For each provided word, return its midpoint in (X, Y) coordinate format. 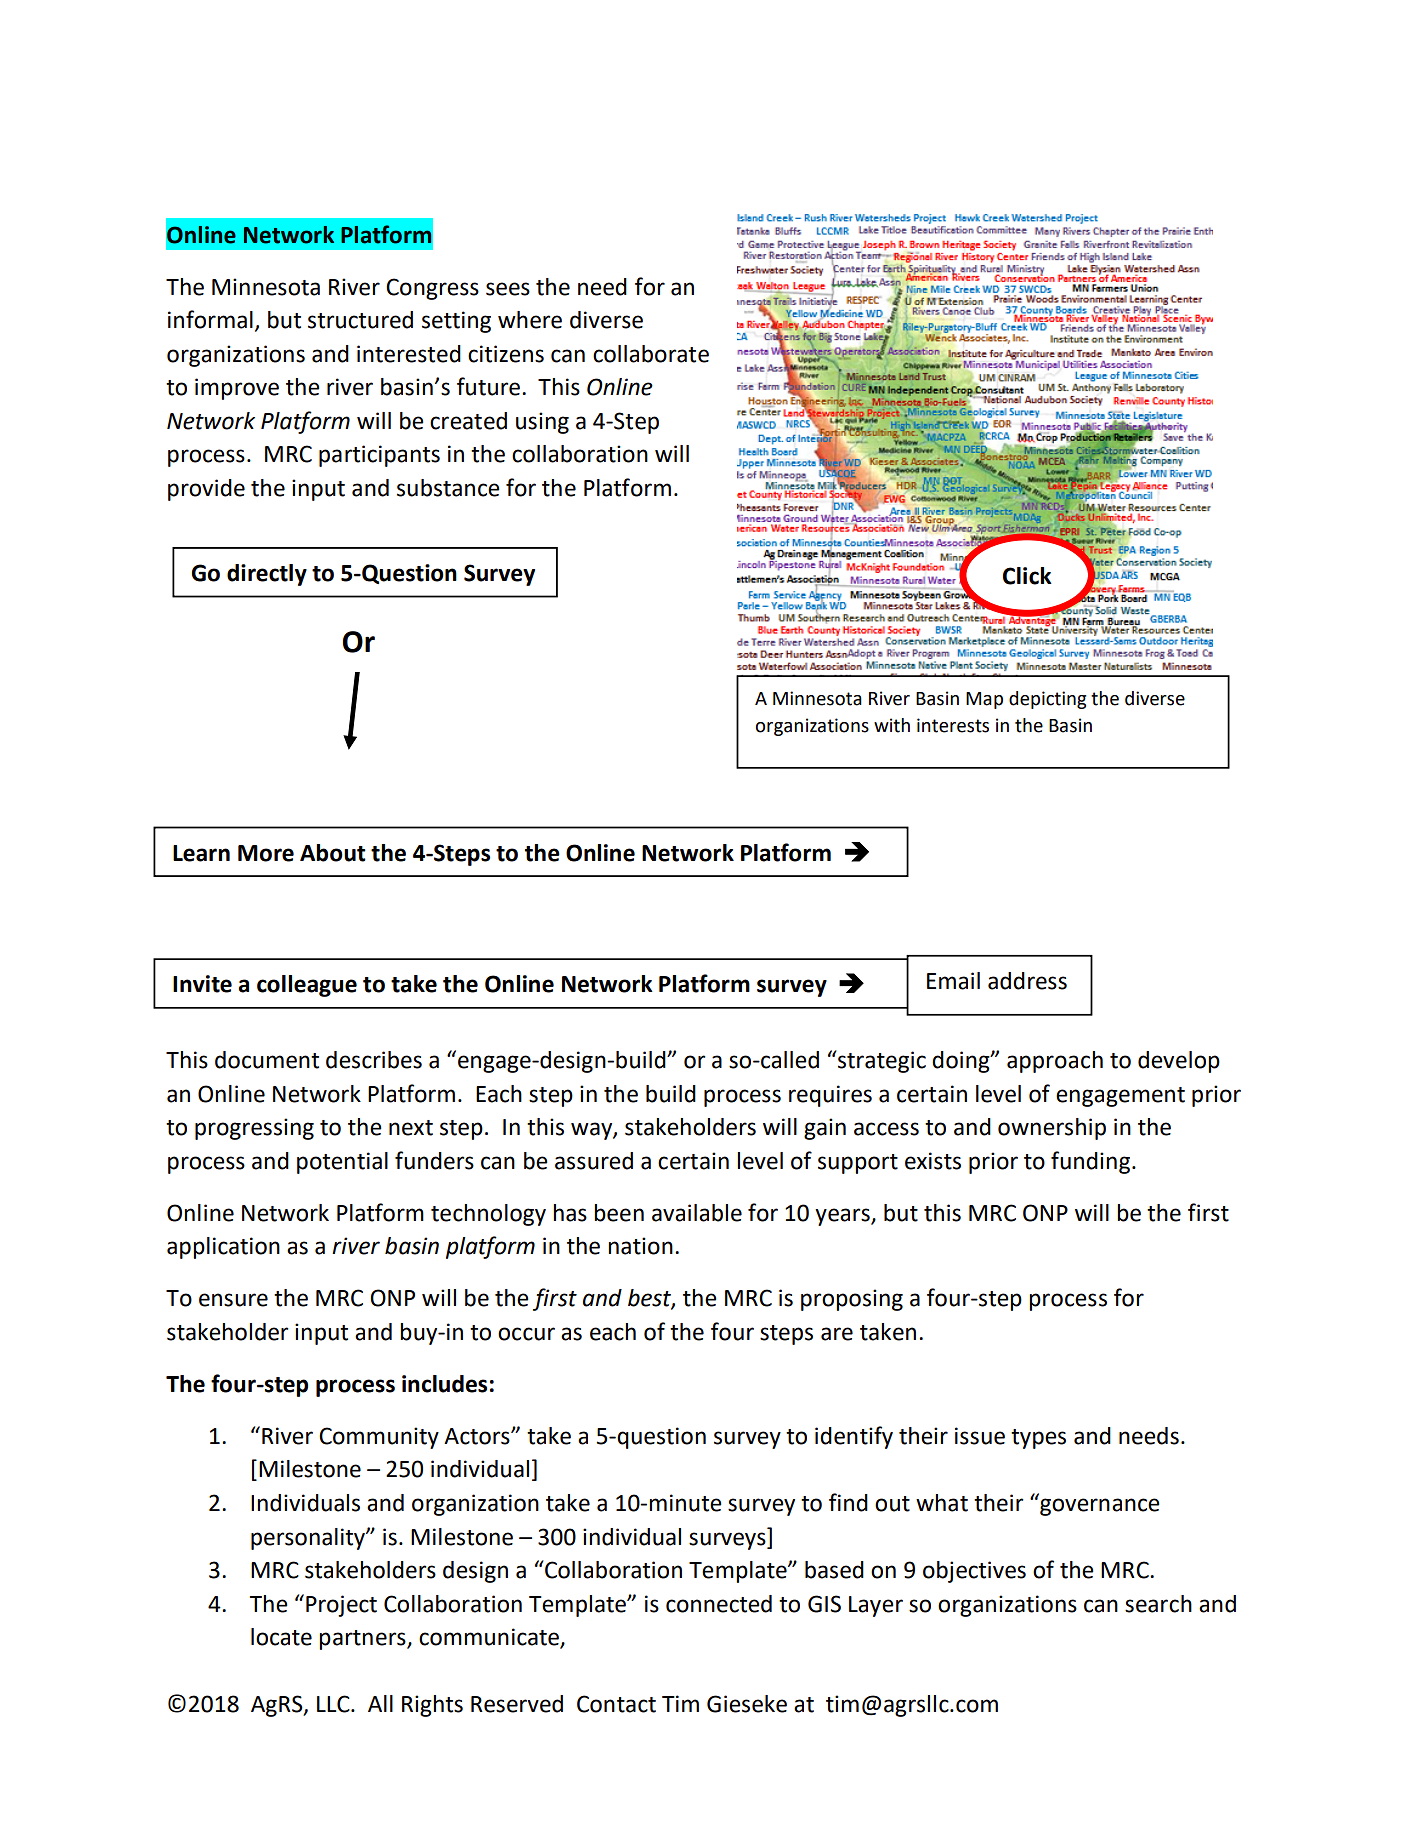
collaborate (651, 354)
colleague (307, 986)
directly (267, 575)
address (1027, 981)
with (892, 725)
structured (360, 320)
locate (281, 1637)
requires (830, 1096)
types (1038, 1439)
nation (640, 1246)
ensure (233, 1300)
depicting (1047, 700)
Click (1027, 576)
